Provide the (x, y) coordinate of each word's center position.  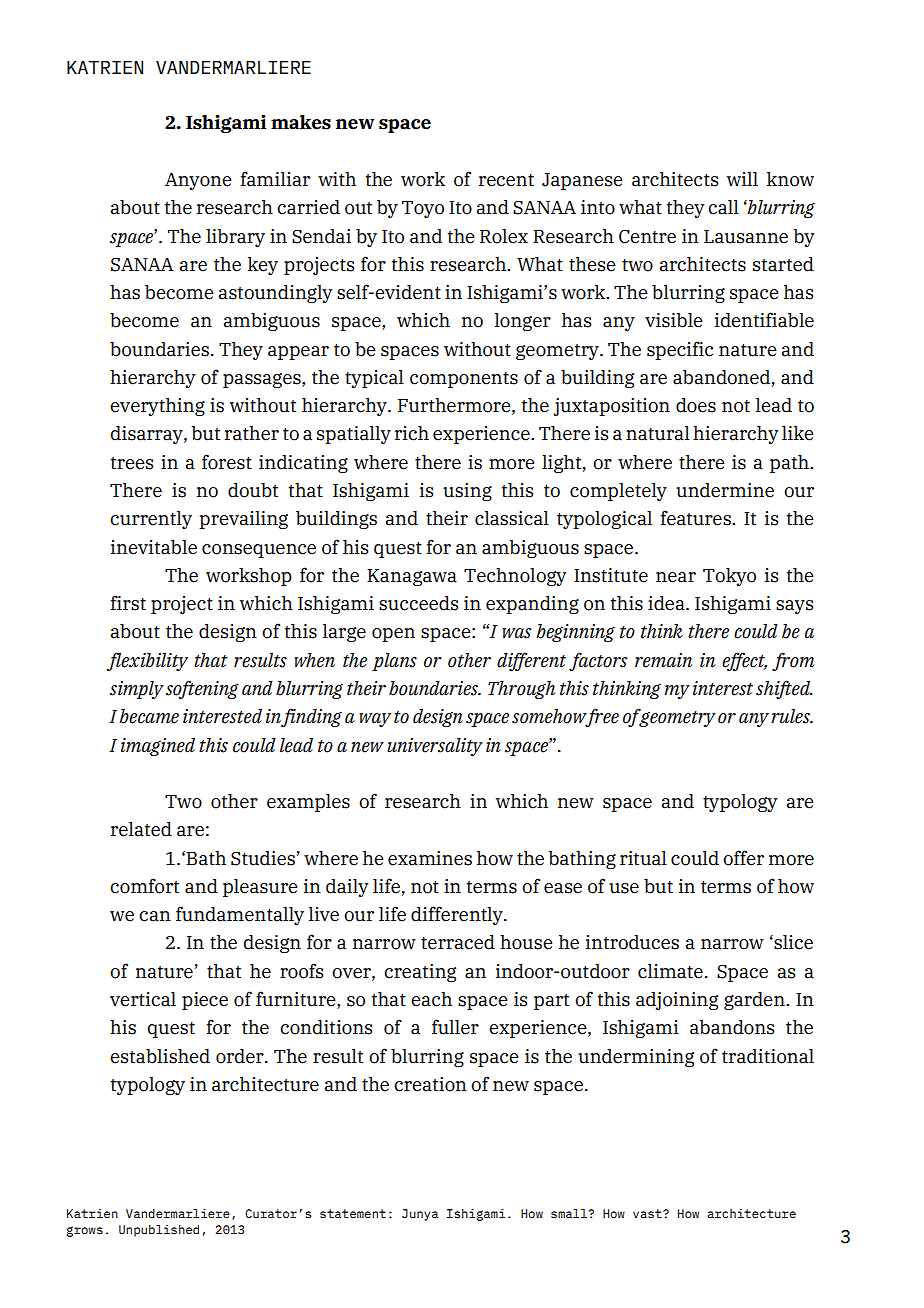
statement (353, 1213)
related (141, 829)
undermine (725, 490)
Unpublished (159, 1231)
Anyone (198, 181)
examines (430, 858)
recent (506, 180)
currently (151, 520)
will (742, 179)
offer (743, 858)
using (467, 492)
